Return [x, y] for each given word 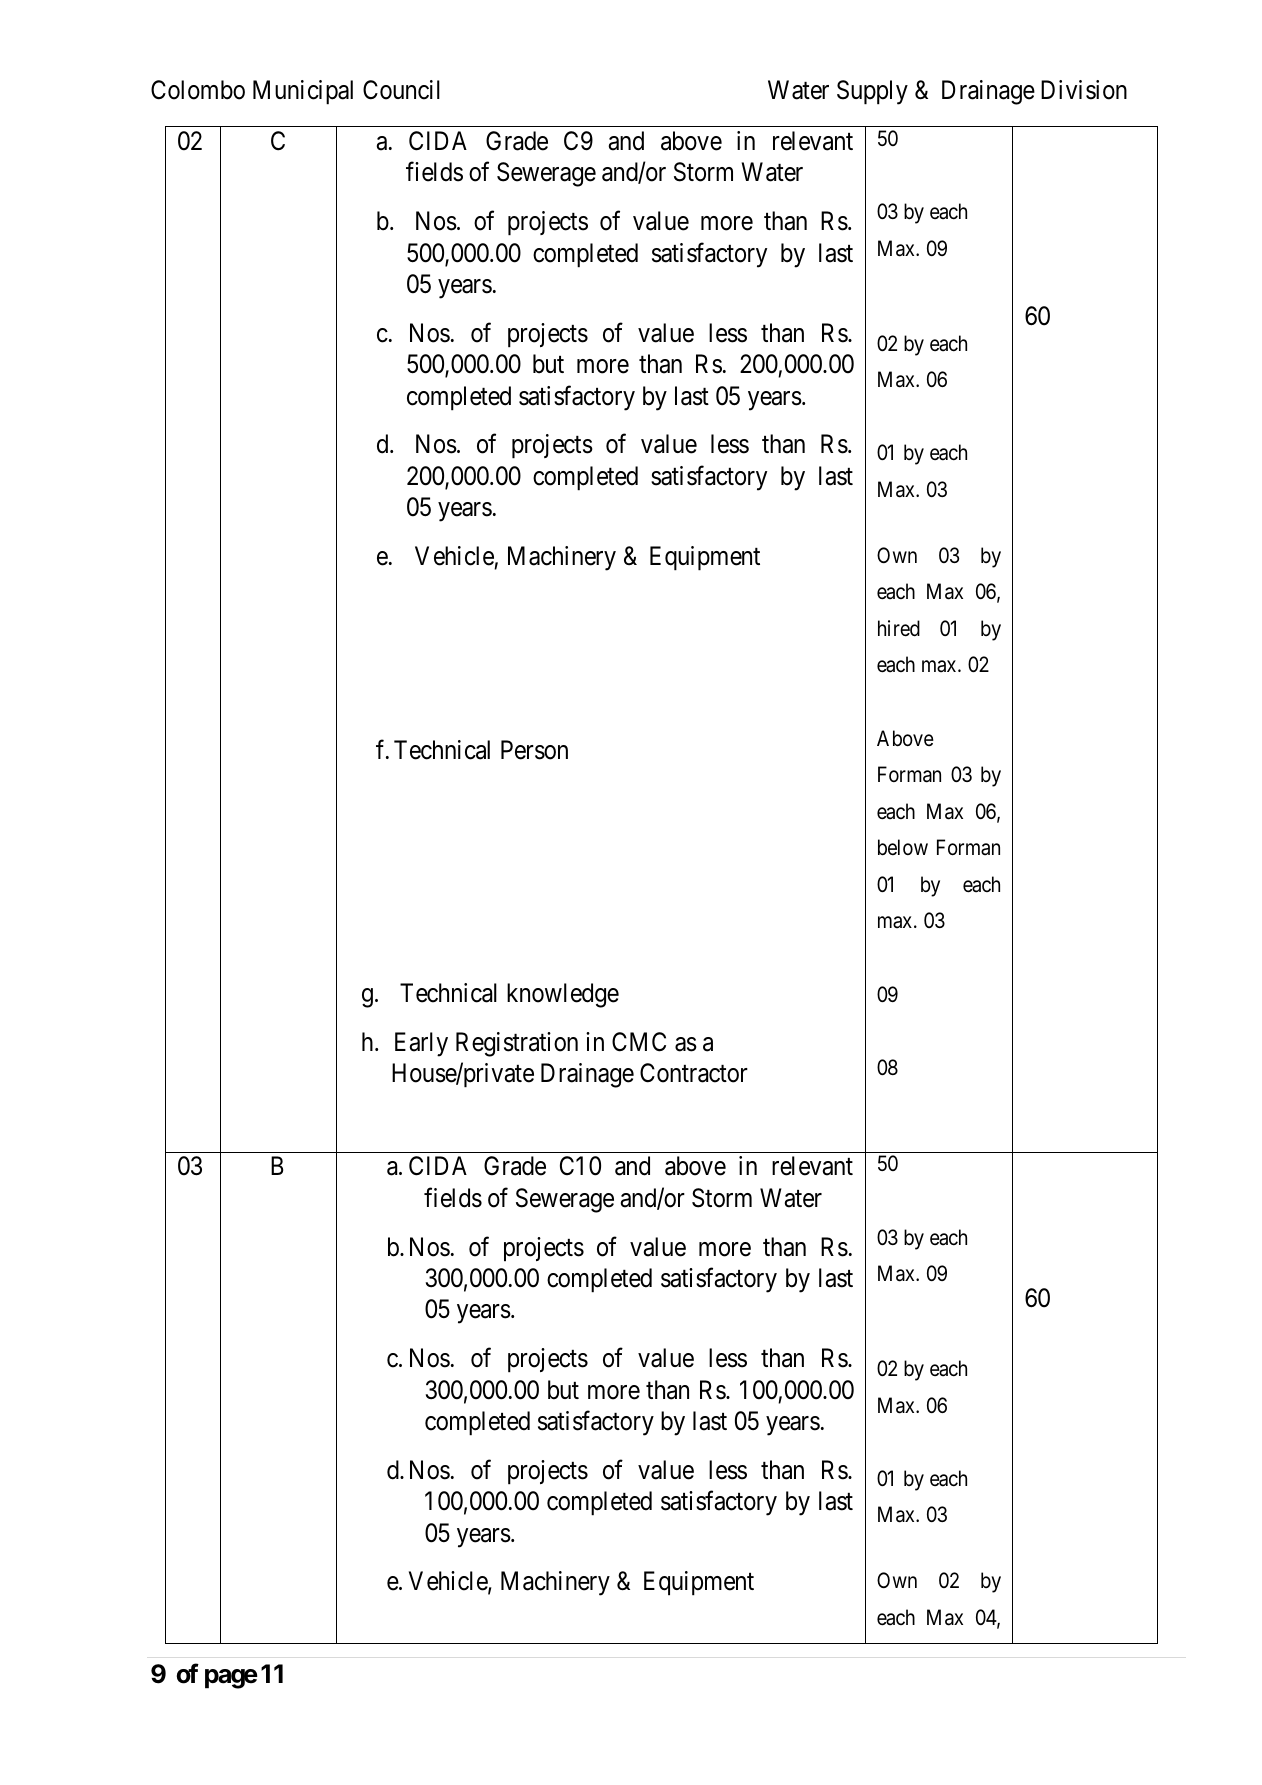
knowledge [563, 995]
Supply [872, 92]
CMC [639, 1042]
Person [534, 750]
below [903, 847]
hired [899, 628]
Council [401, 90]
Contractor [694, 1073]
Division [1084, 90]
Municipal [303, 92]
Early [421, 1044]
